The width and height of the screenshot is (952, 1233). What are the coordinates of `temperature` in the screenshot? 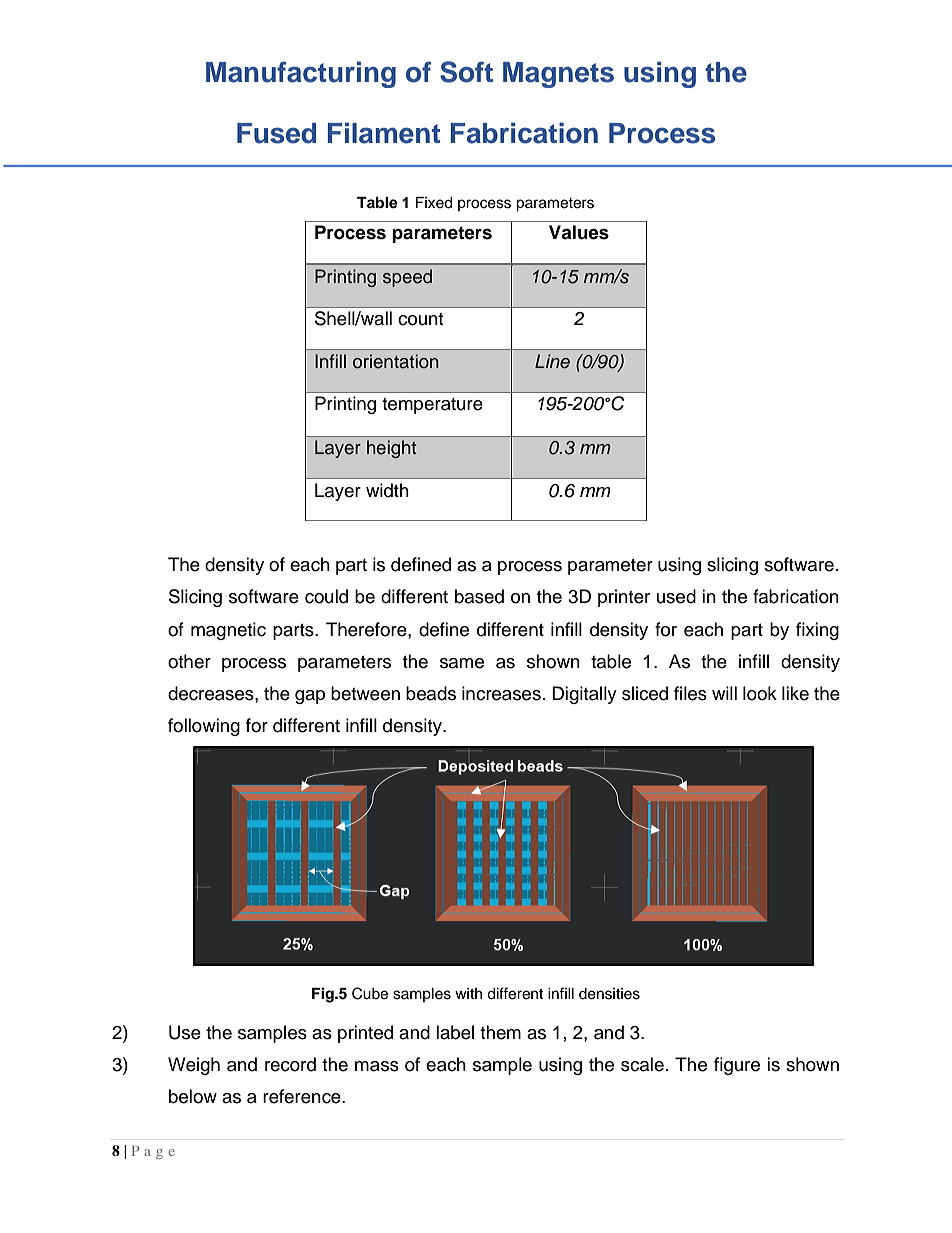 It's located at (432, 406).
